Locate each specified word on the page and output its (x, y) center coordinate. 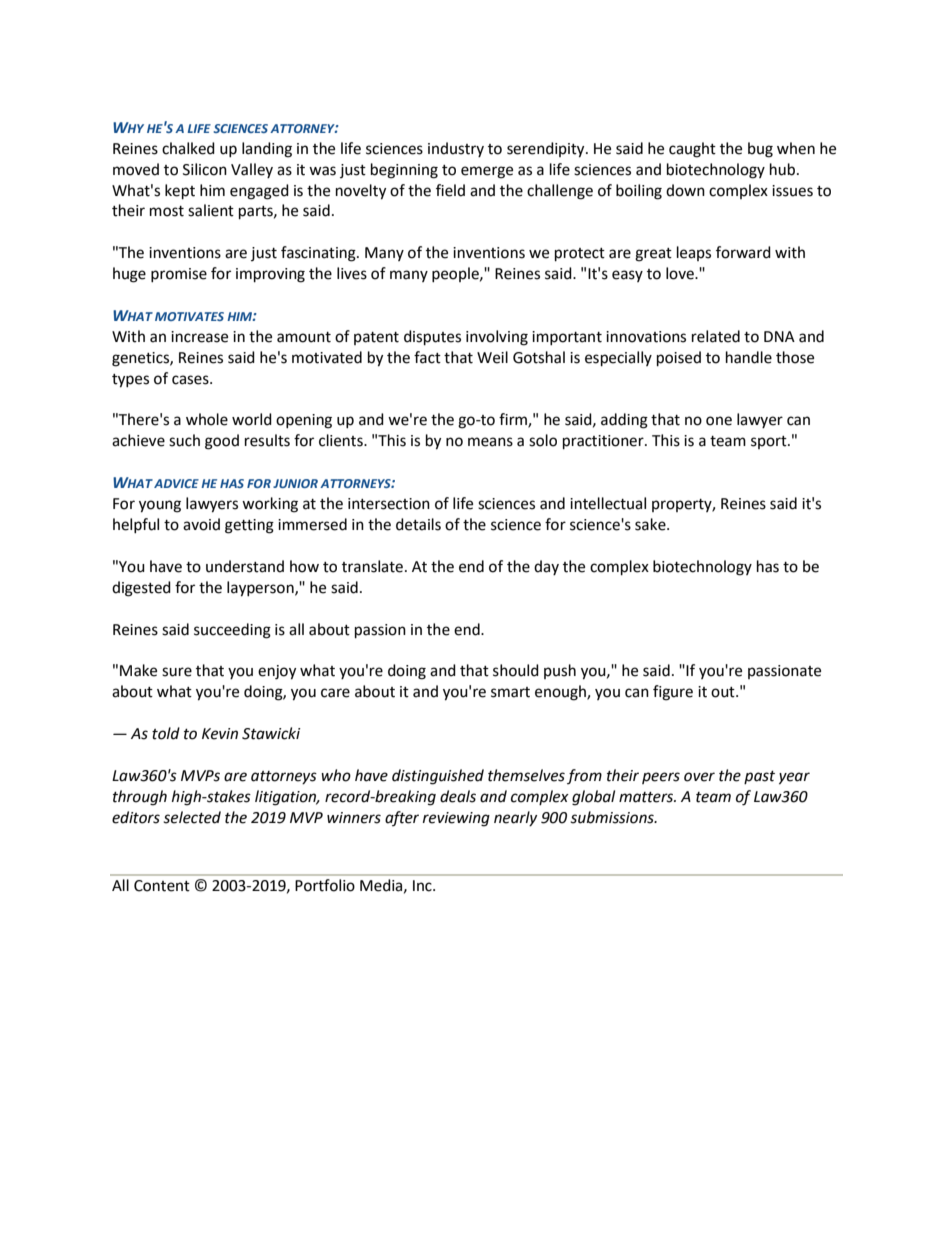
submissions (613, 817)
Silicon (205, 169)
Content (162, 886)
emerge (487, 172)
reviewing (456, 819)
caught (692, 150)
